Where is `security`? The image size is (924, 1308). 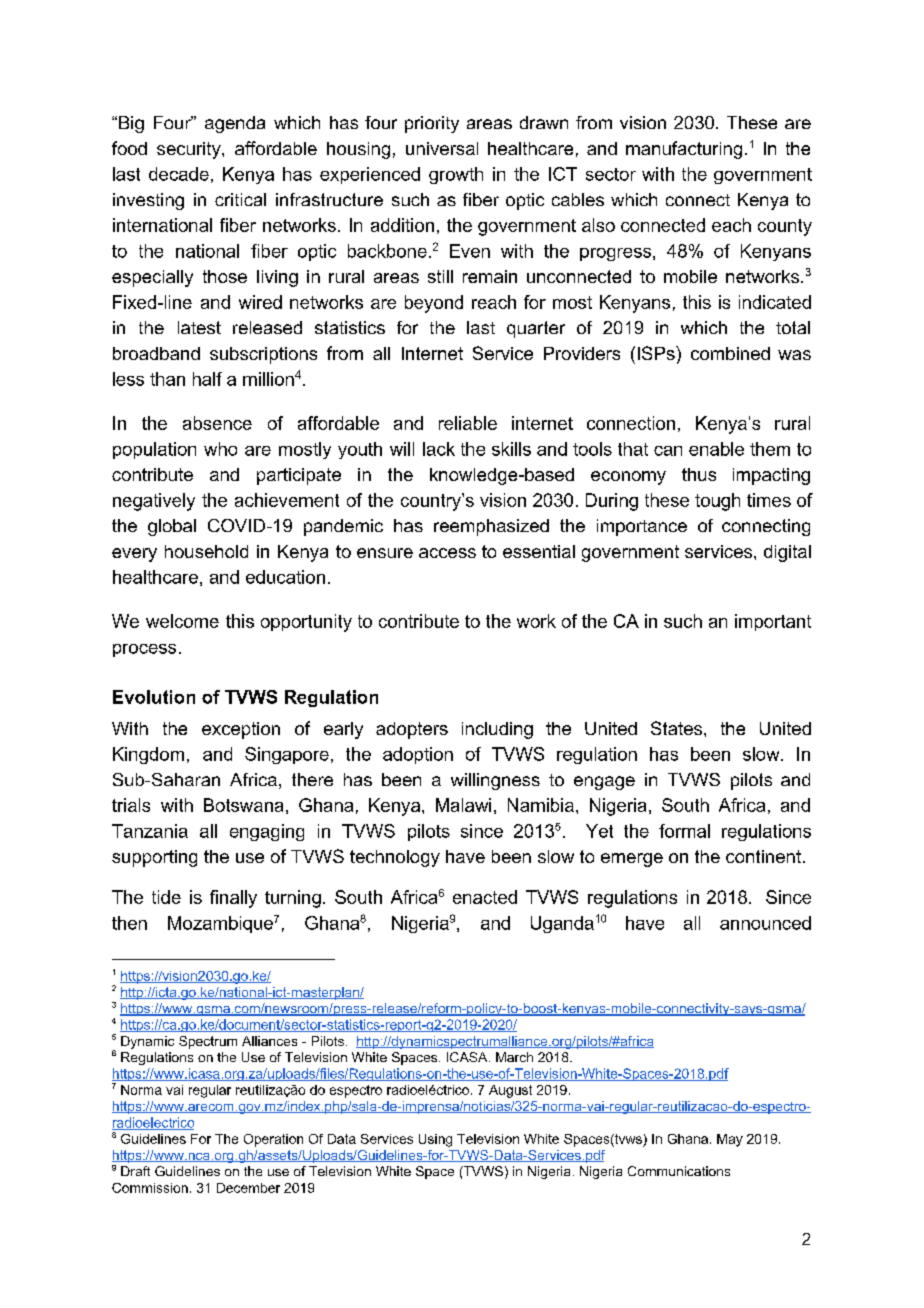
security is located at coordinates (190, 150).
